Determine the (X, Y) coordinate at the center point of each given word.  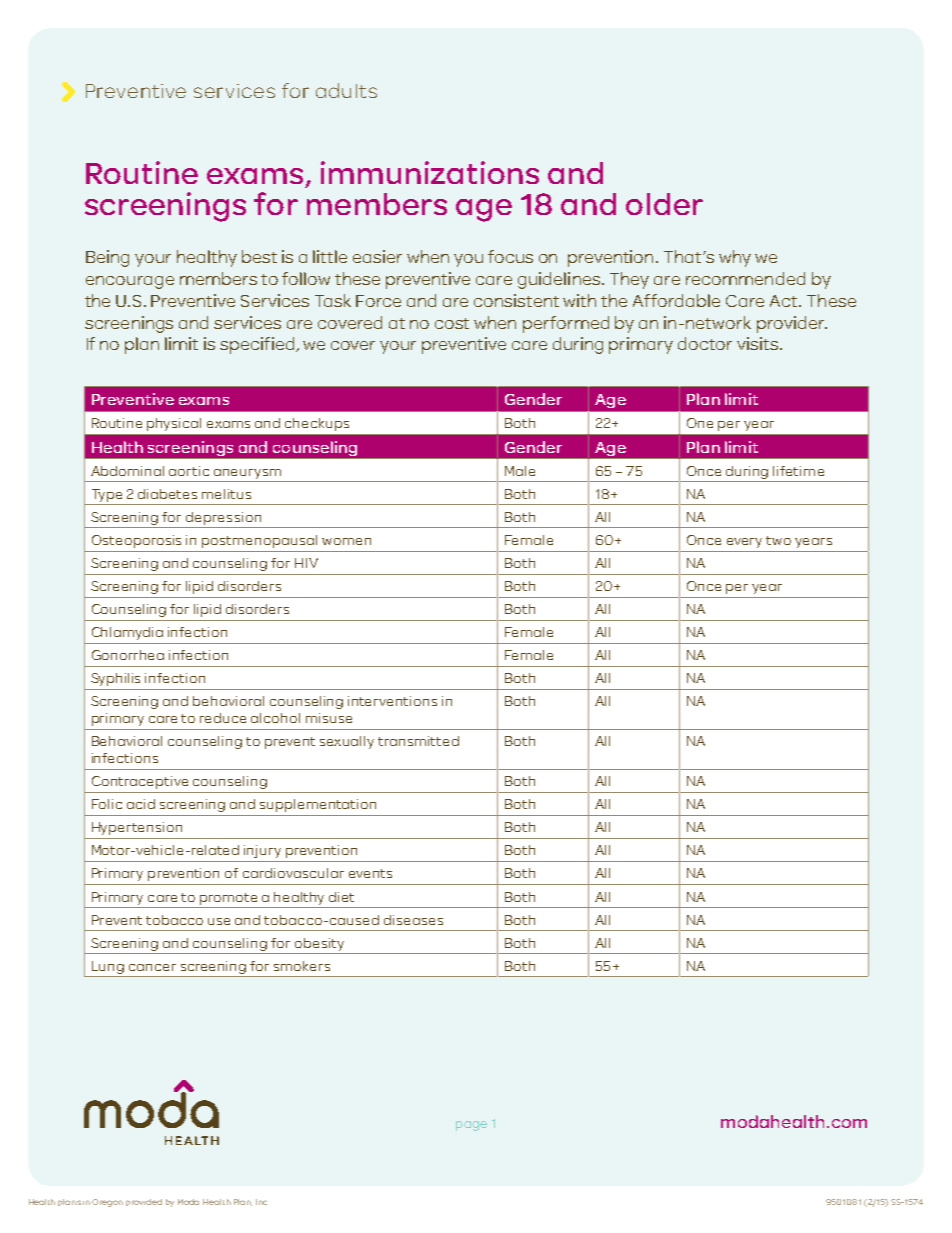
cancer (152, 967)
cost (452, 323)
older (664, 204)
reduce (223, 718)
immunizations (430, 172)
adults (346, 90)
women (346, 541)
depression (223, 518)
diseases (413, 920)
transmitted (418, 741)
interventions (392, 701)
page (471, 1126)
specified (258, 345)
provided (144, 1202)
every (744, 543)
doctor (705, 343)
